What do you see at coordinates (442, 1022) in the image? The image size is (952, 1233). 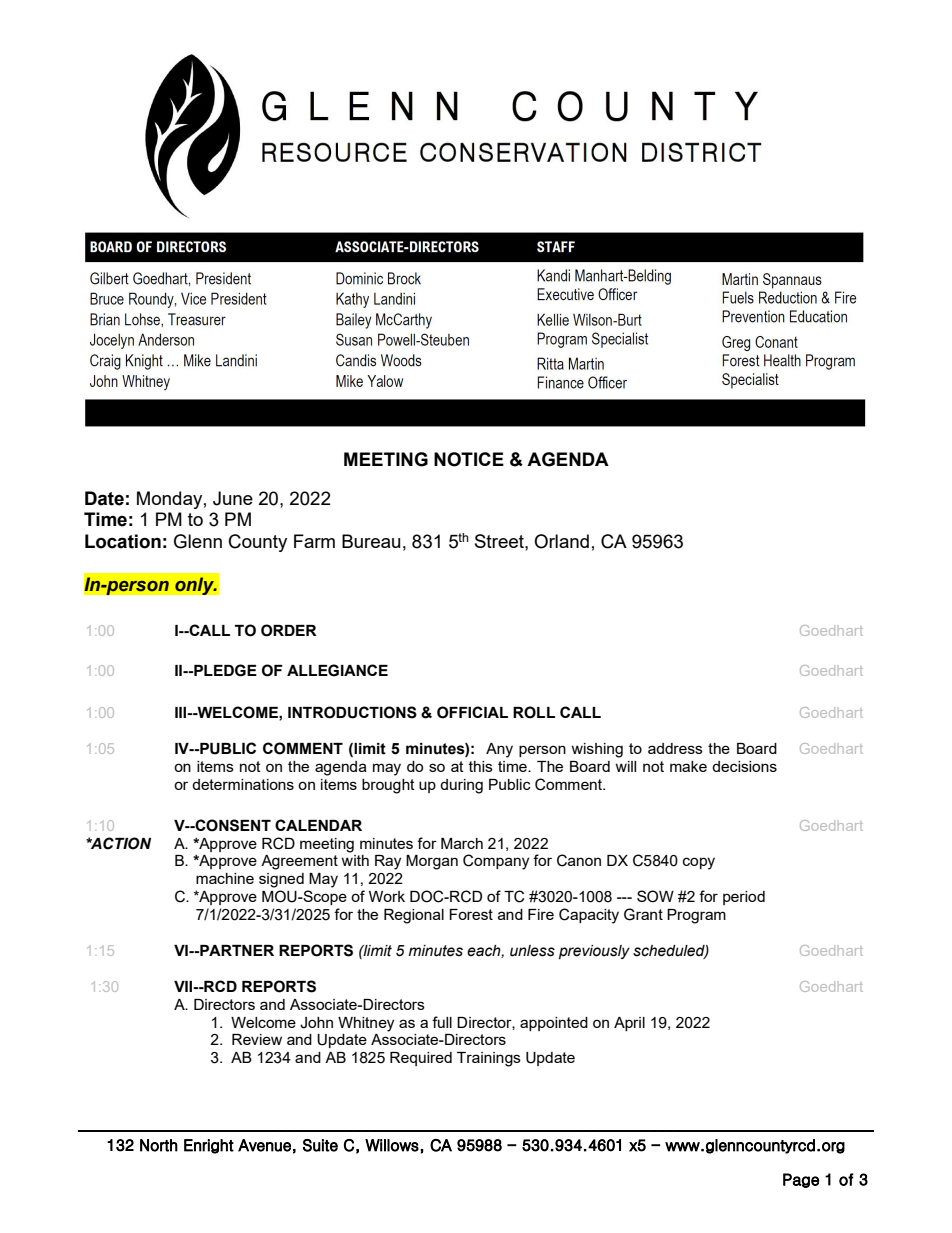 I see `full` at bounding box center [442, 1022].
